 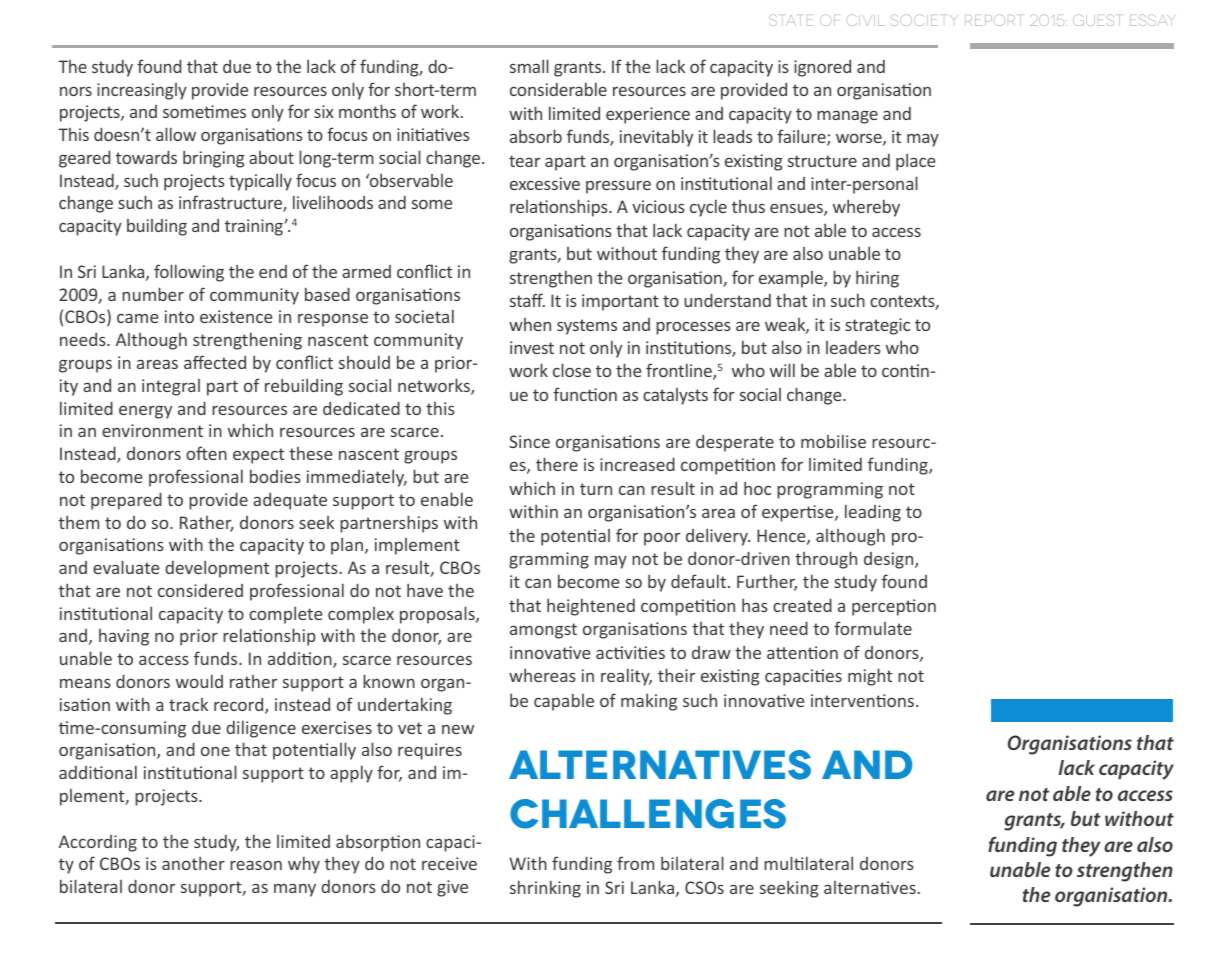 I want to click on would, so click(x=199, y=681).
